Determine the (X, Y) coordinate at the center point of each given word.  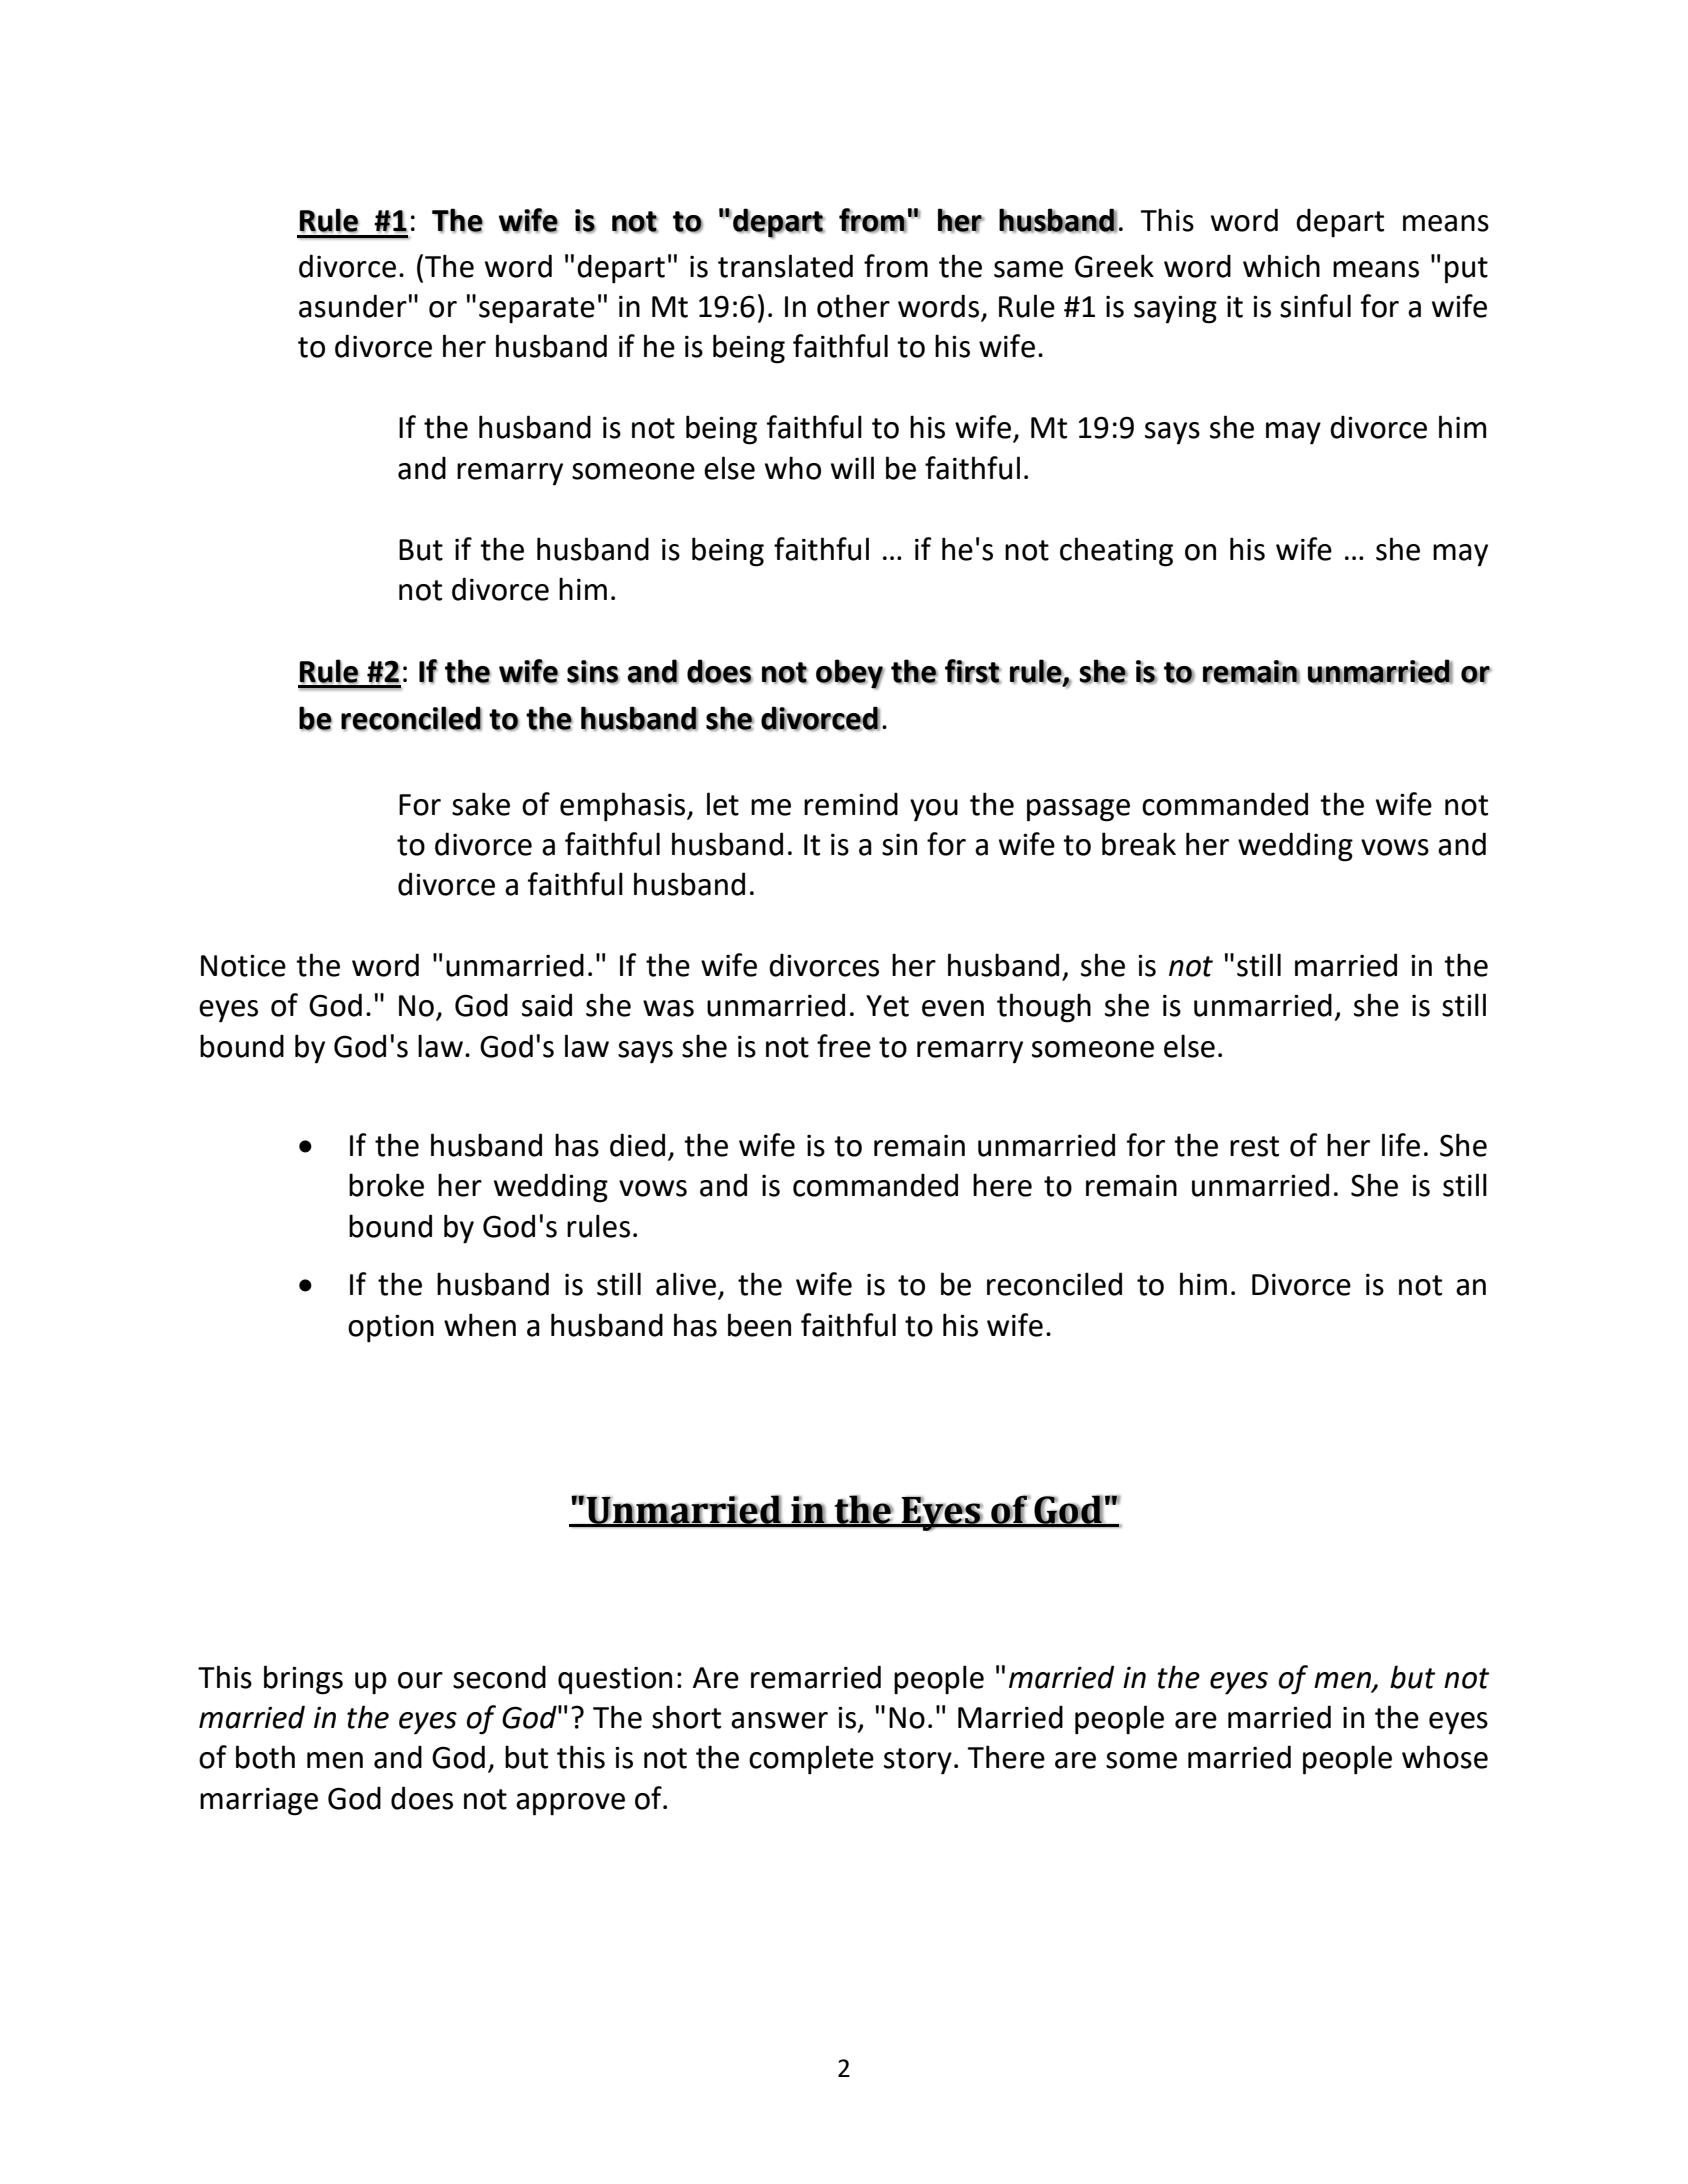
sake (481, 804)
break (1139, 844)
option (391, 1328)
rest (1254, 1146)
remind (851, 804)
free (844, 1046)
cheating (1116, 552)
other (853, 306)
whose (1445, 1757)
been (759, 1325)
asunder (353, 306)
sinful (1315, 306)
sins (593, 672)
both (265, 1757)
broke (386, 1185)
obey (850, 674)
